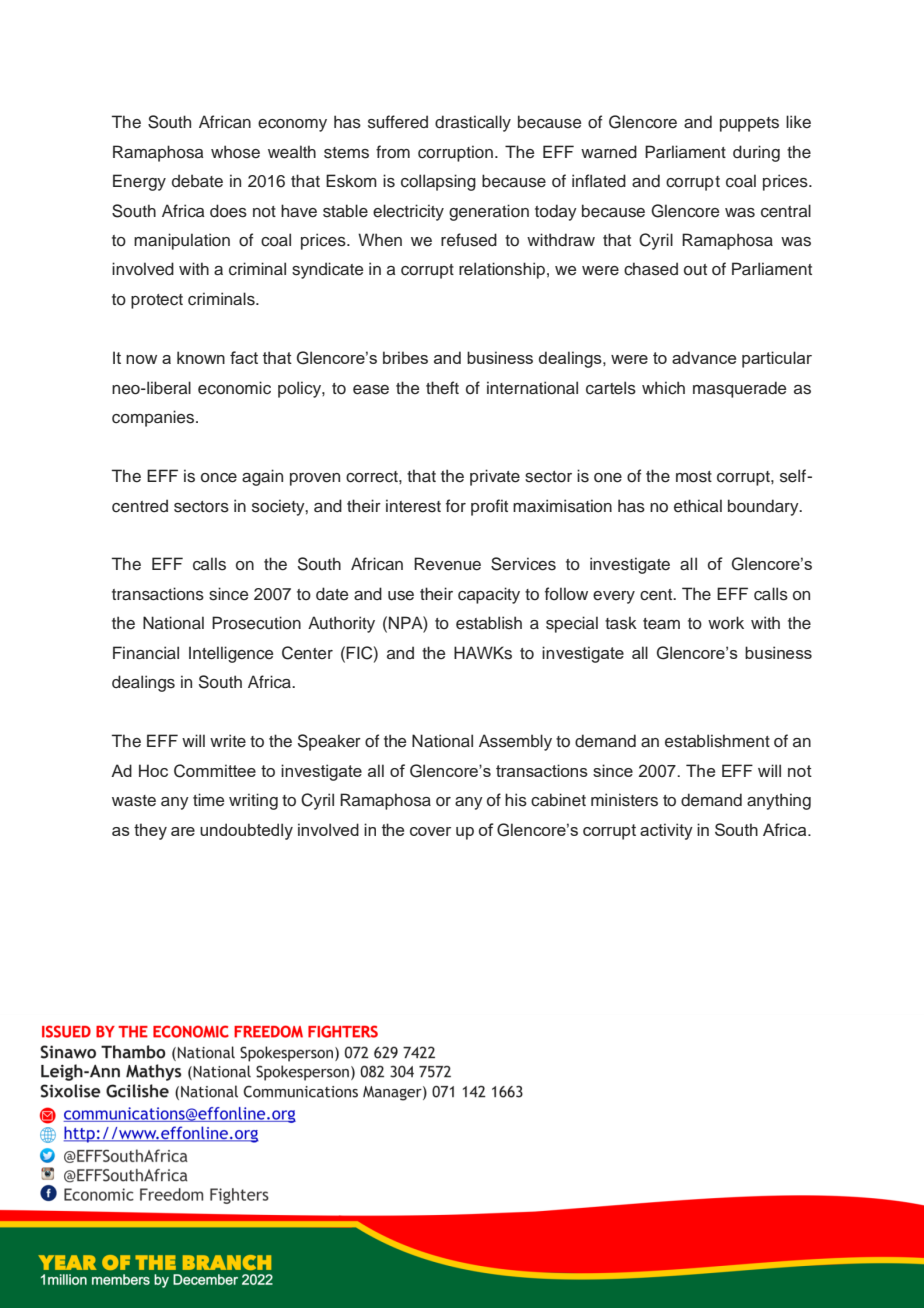 The image size is (924, 1308). Describe the element at coordinates (726, 623) in the page. I see `work` at that location.
